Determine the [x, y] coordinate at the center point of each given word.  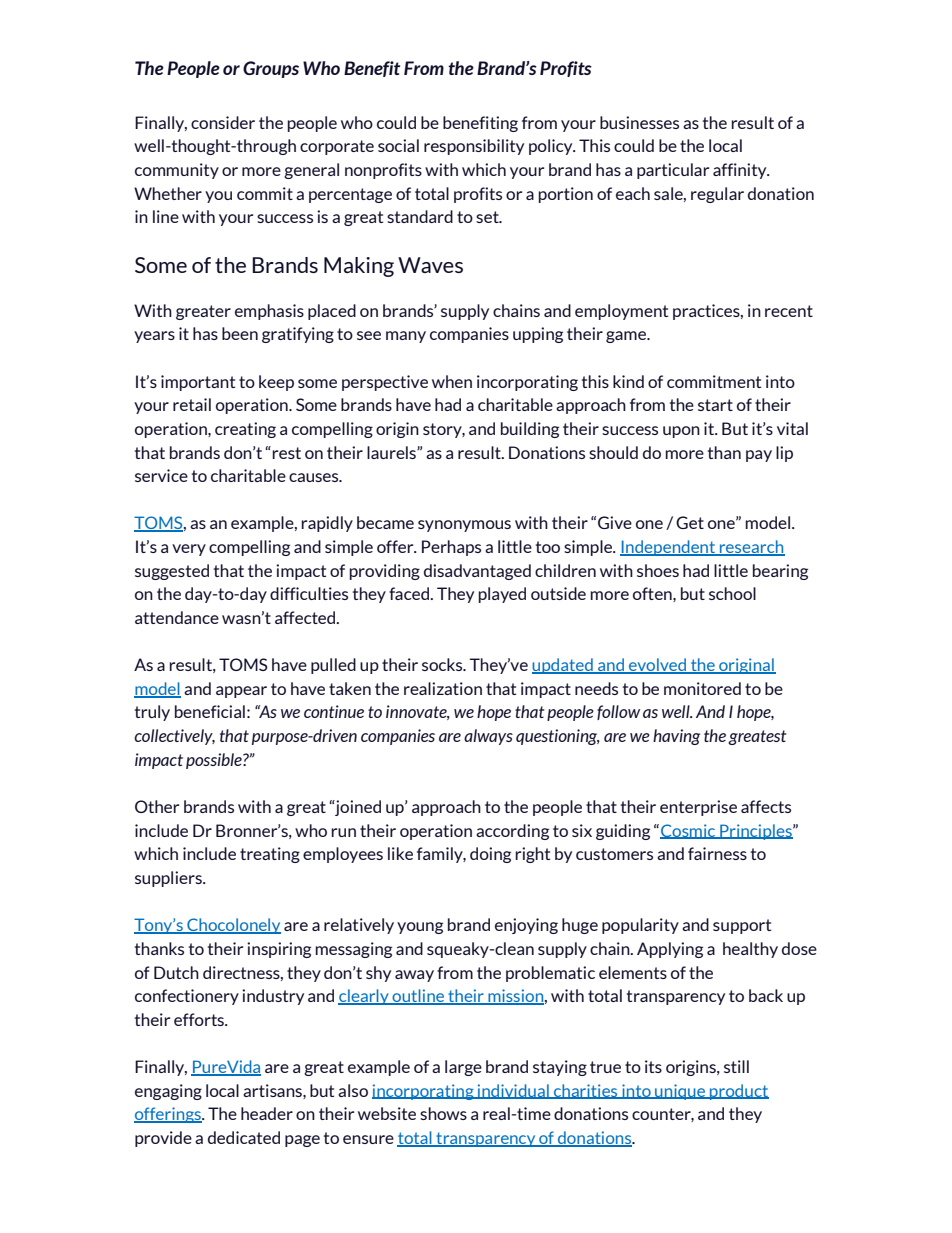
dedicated [244, 1137]
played [502, 595]
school [732, 593]
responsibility [474, 147]
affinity [741, 171]
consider [223, 122]
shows [443, 1113]
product [738, 1092]
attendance [177, 617]
